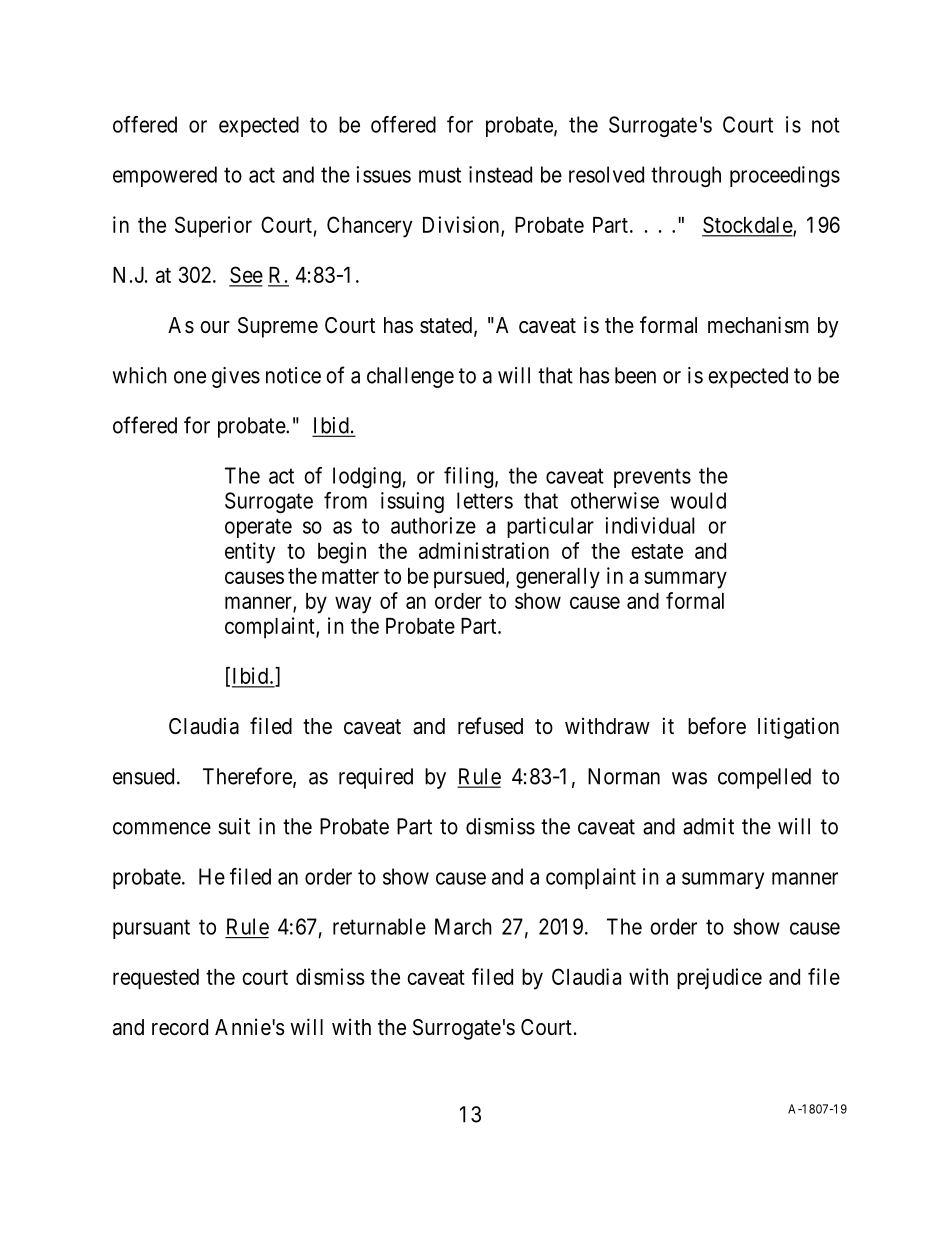 The width and height of the screenshot is (952, 1233). I want to click on administration, so click(484, 550).
